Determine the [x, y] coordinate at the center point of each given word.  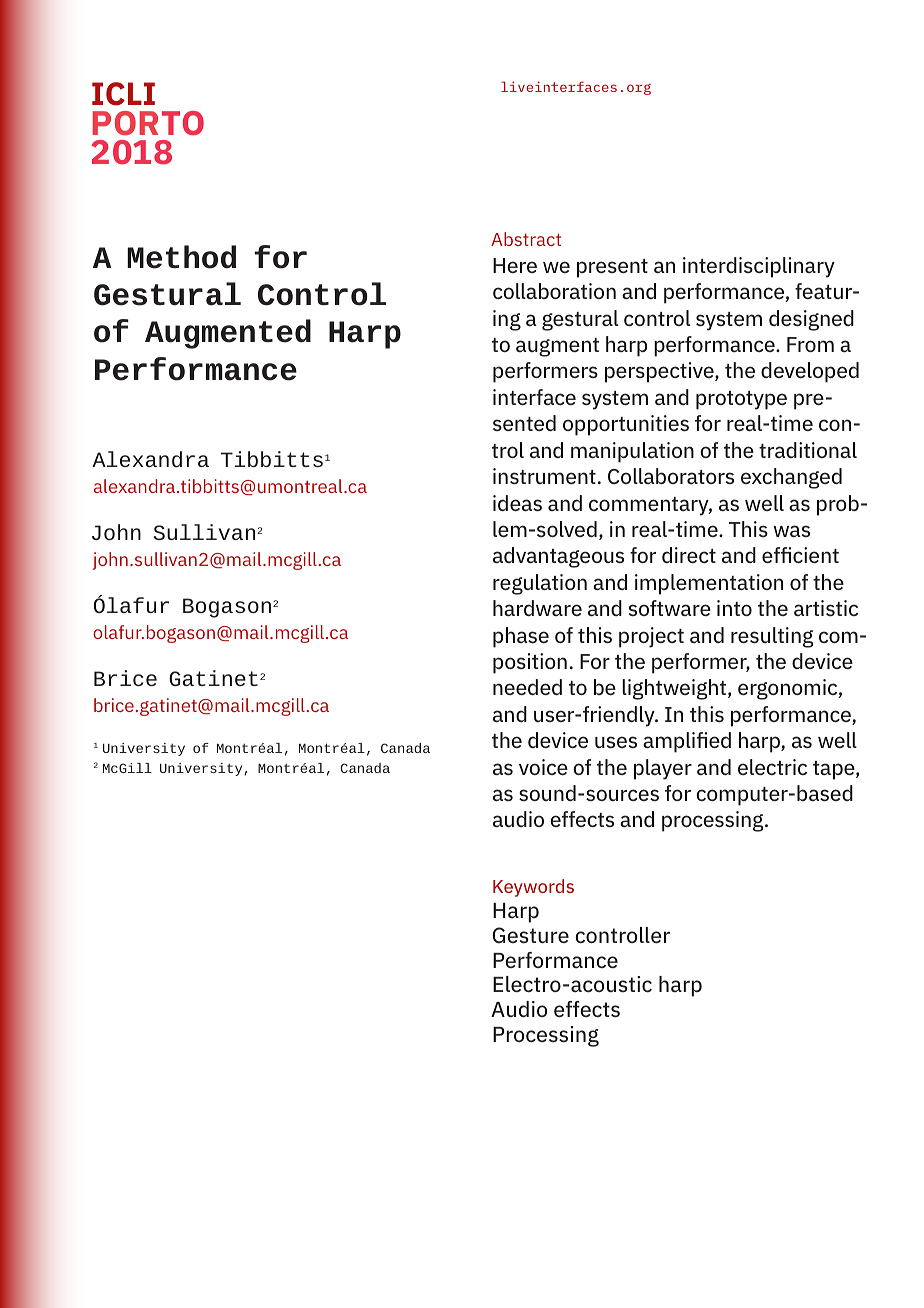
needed [527, 687]
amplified [687, 742]
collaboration [554, 291]
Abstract [526, 239]
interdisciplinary [759, 267]
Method [181, 257]
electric [772, 767]
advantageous [558, 557]
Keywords [533, 888]
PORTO [148, 123]
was [792, 531]
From [810, 344]
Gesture [530, 935]
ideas [517, 503]
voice [543, 767]
